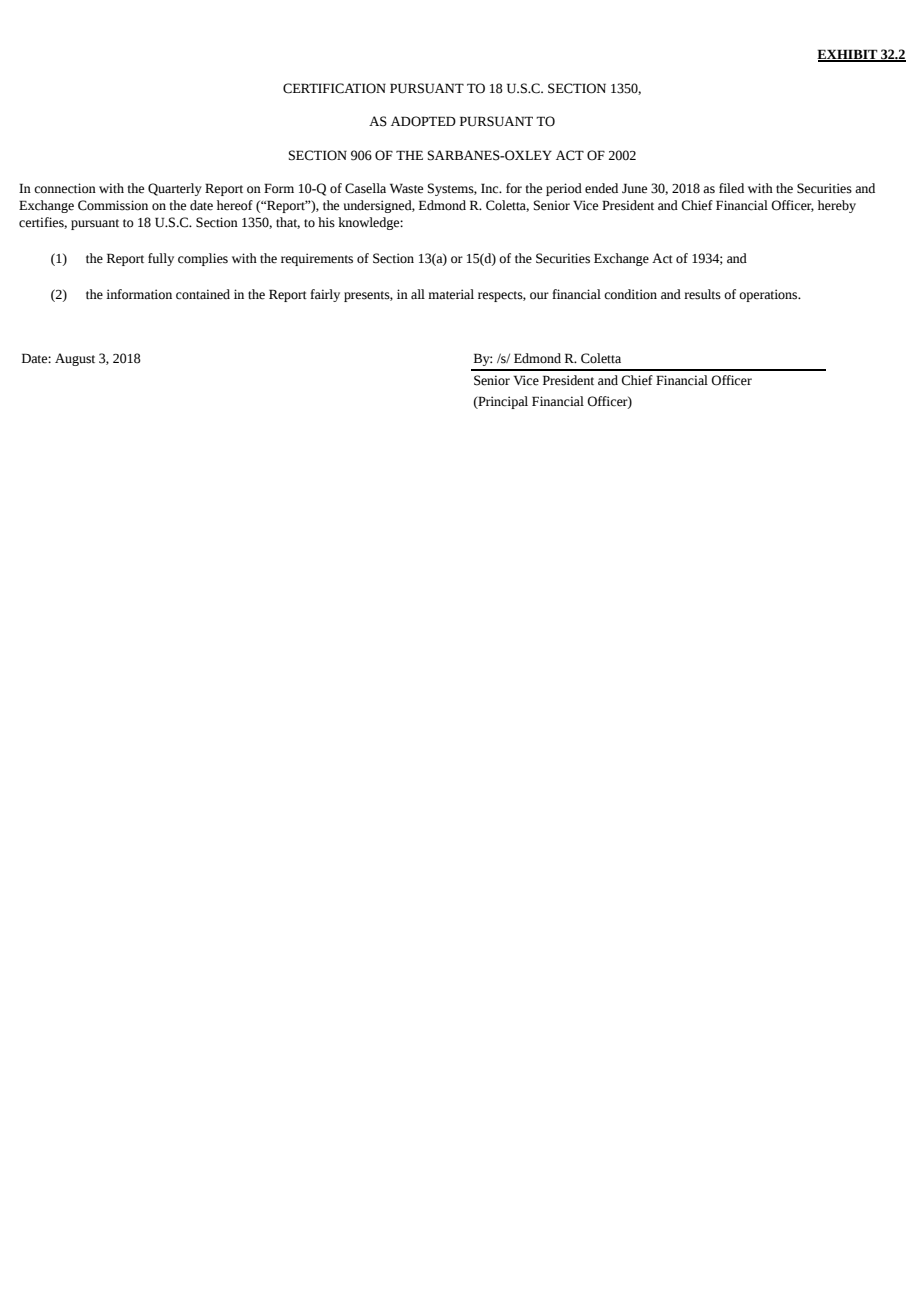  What do you see at coordinates (848, 55) in the screenshot?
I see `EXHIBIT` at bounding box center [848, 55].
